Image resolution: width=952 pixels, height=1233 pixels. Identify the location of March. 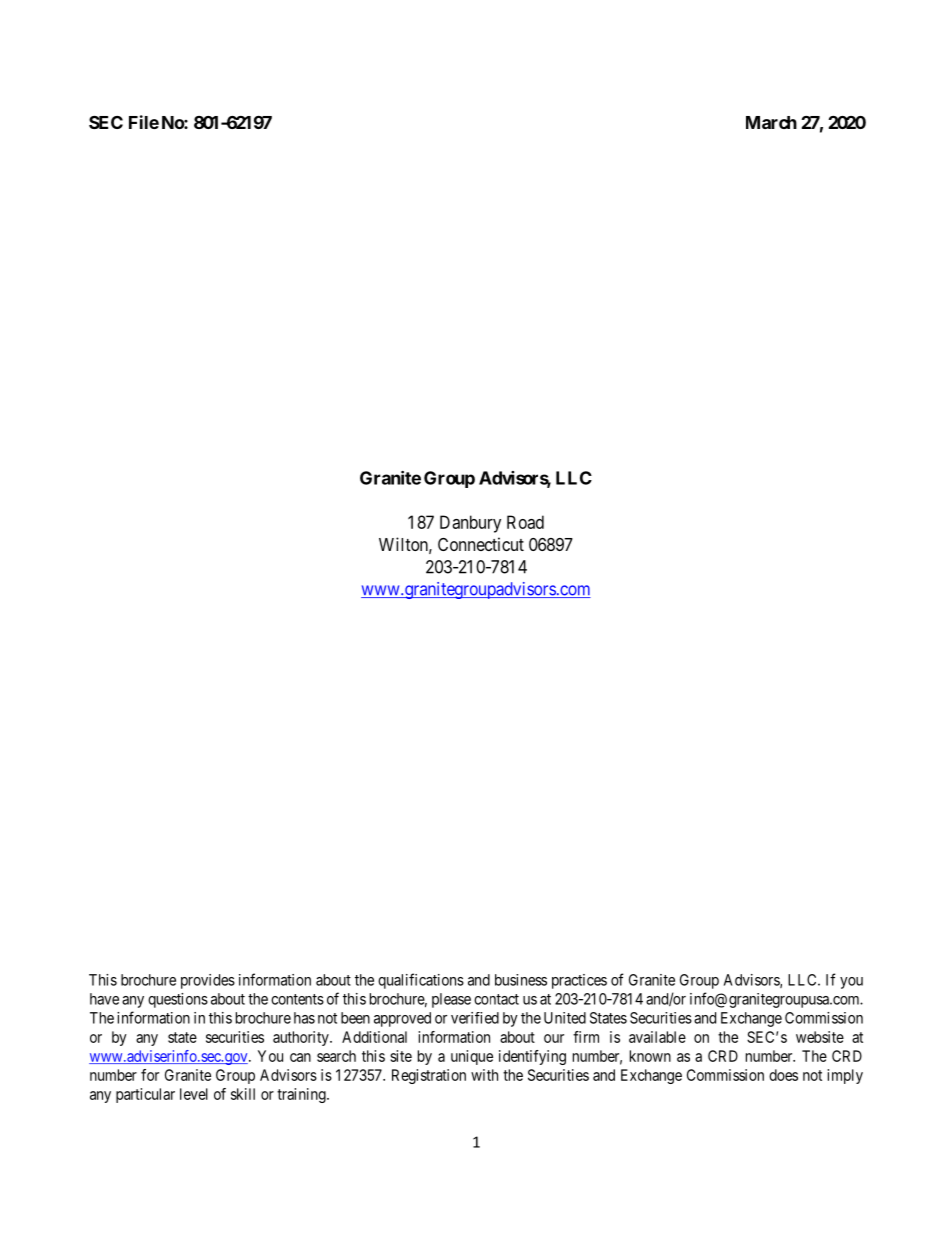
(771, 122).
